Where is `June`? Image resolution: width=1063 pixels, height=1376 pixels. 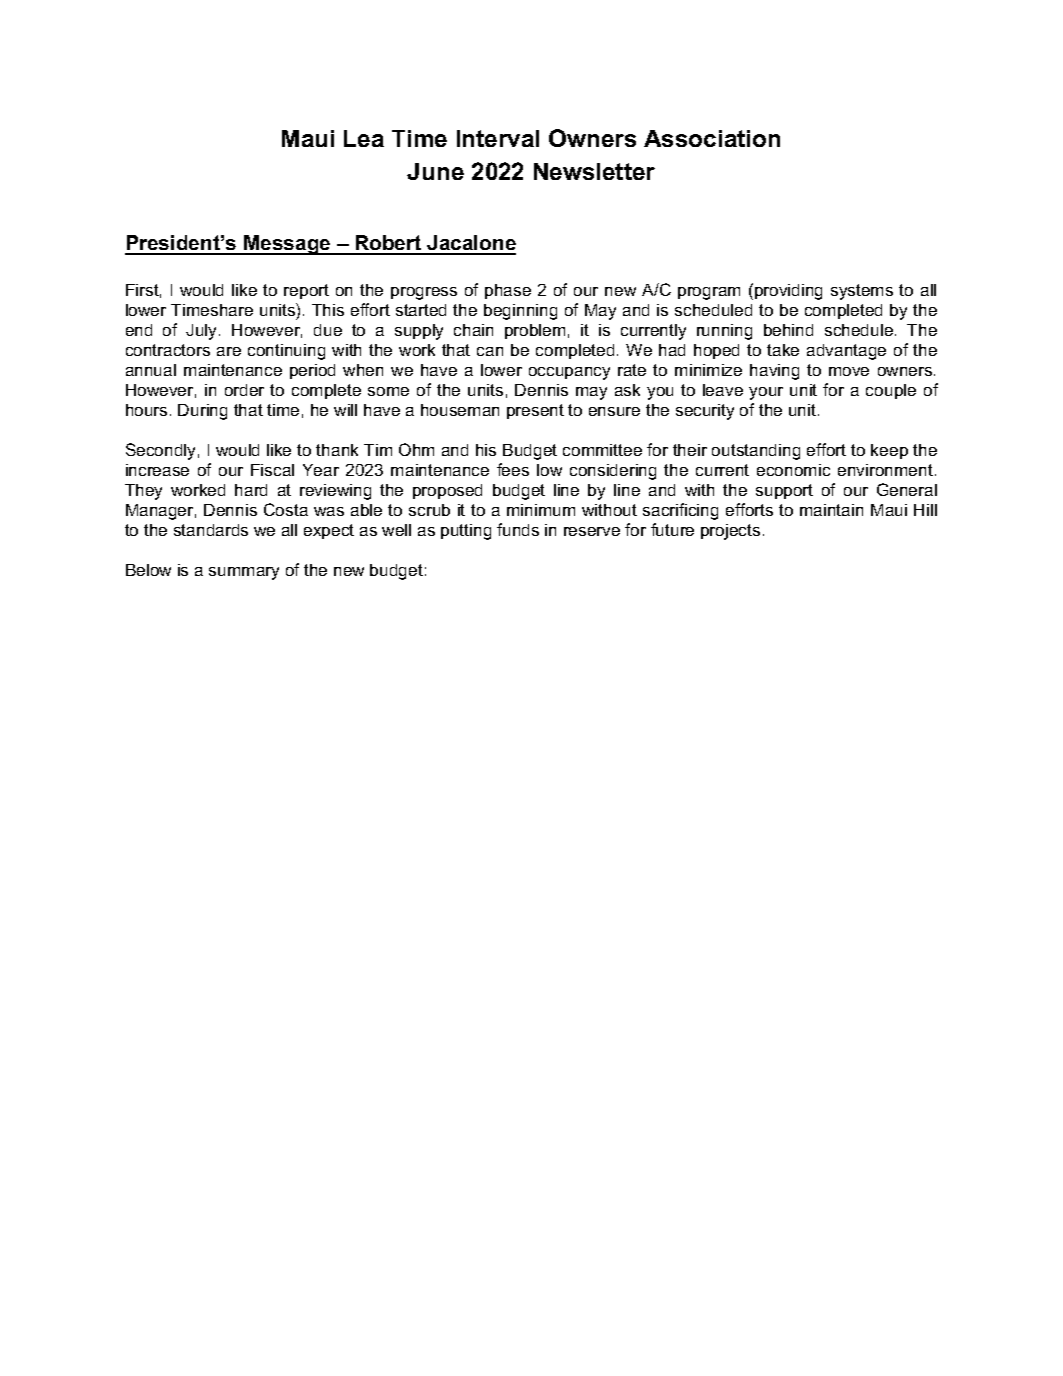 June is located at coordinates (435, 171).
